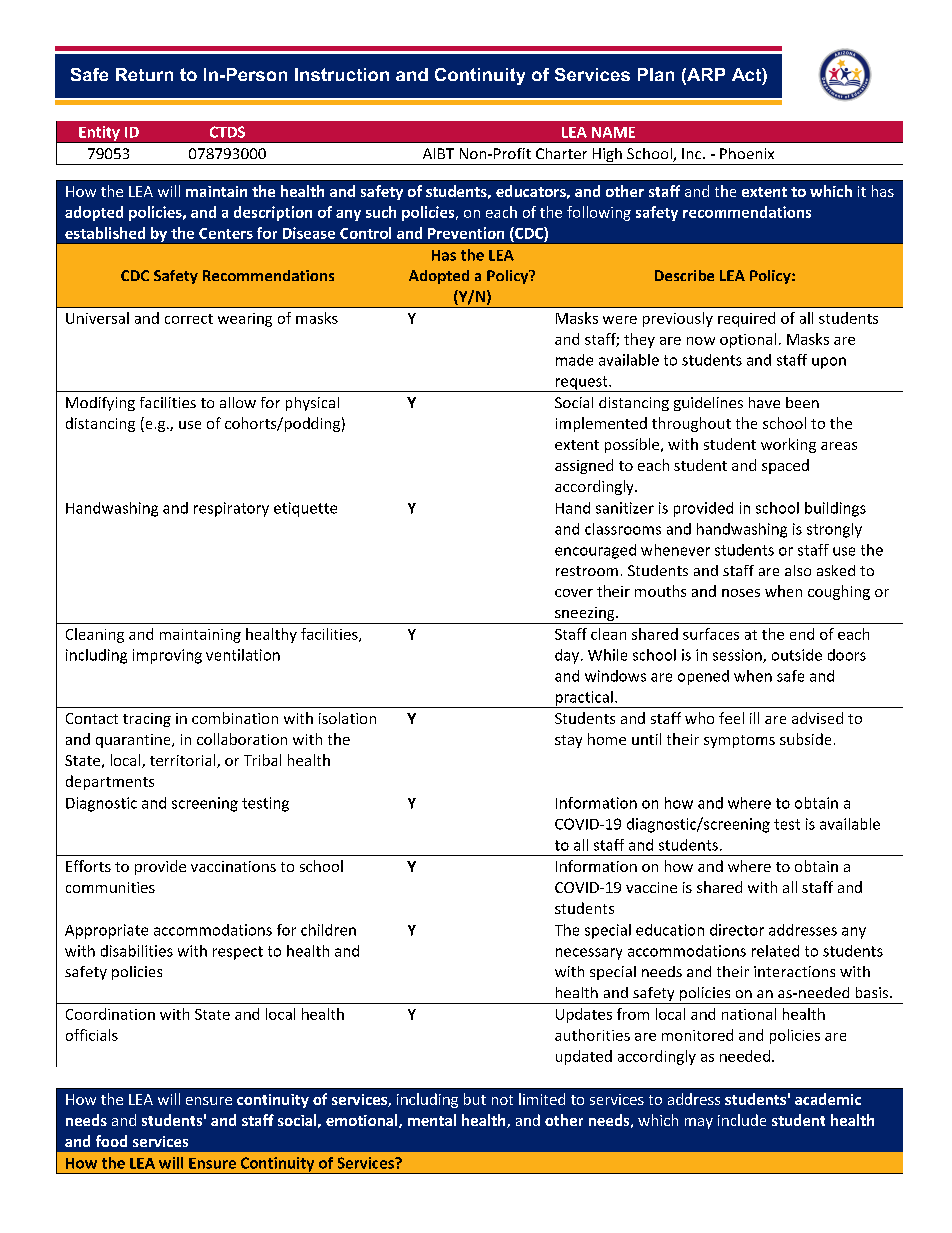  What do you see at coordinates (227, 132) in the document?
I see `CTDS` at bounding box center [227, 132].
